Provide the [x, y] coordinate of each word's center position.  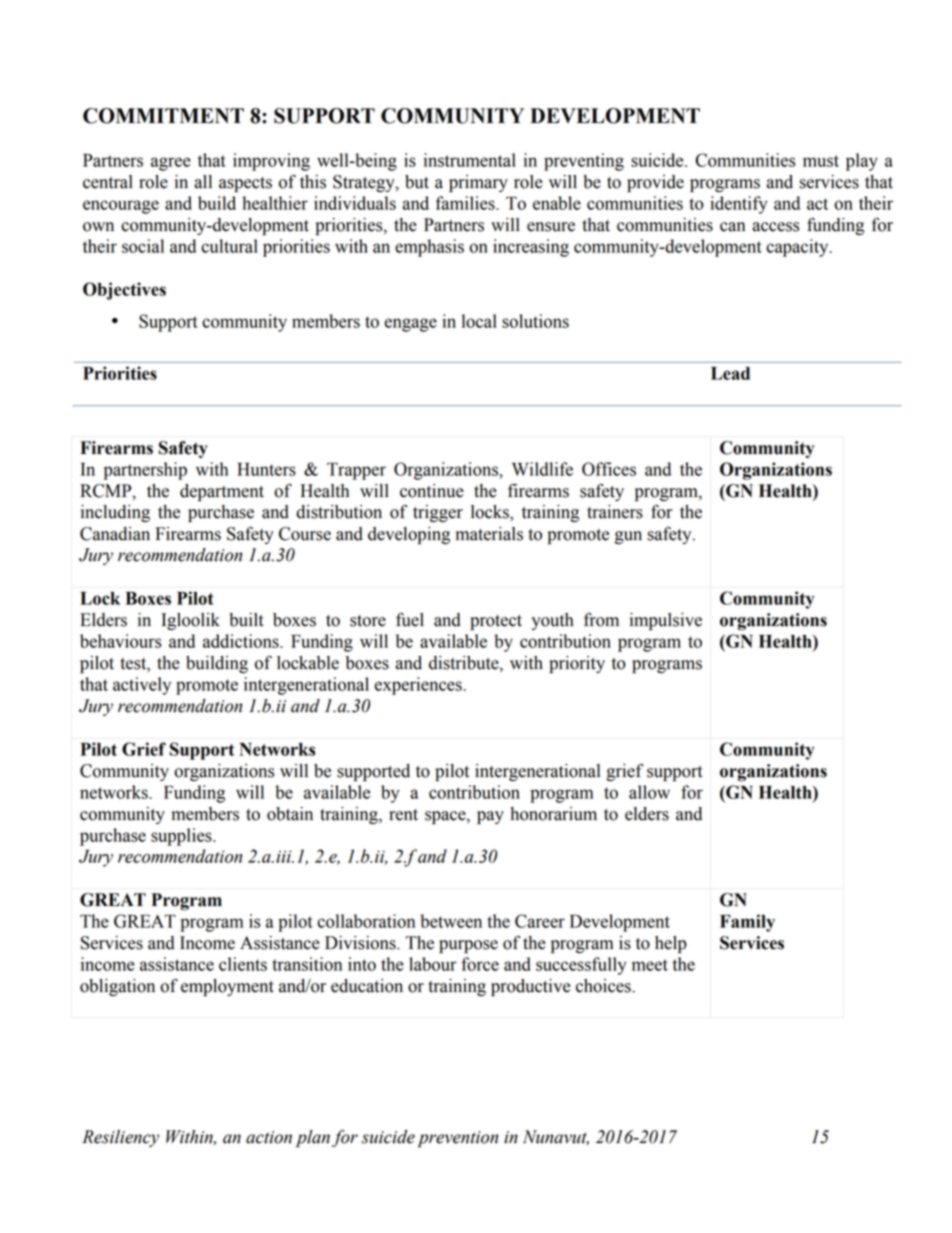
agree [171, 164]
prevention [458, 1139]
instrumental [470, 160]
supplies [182, 837]
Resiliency [120, 1138]
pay [490, 817]
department [222, 492]
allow [649, 792]
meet [650, 965]
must [821, 161]
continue [432, 491]
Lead [730, 373]
